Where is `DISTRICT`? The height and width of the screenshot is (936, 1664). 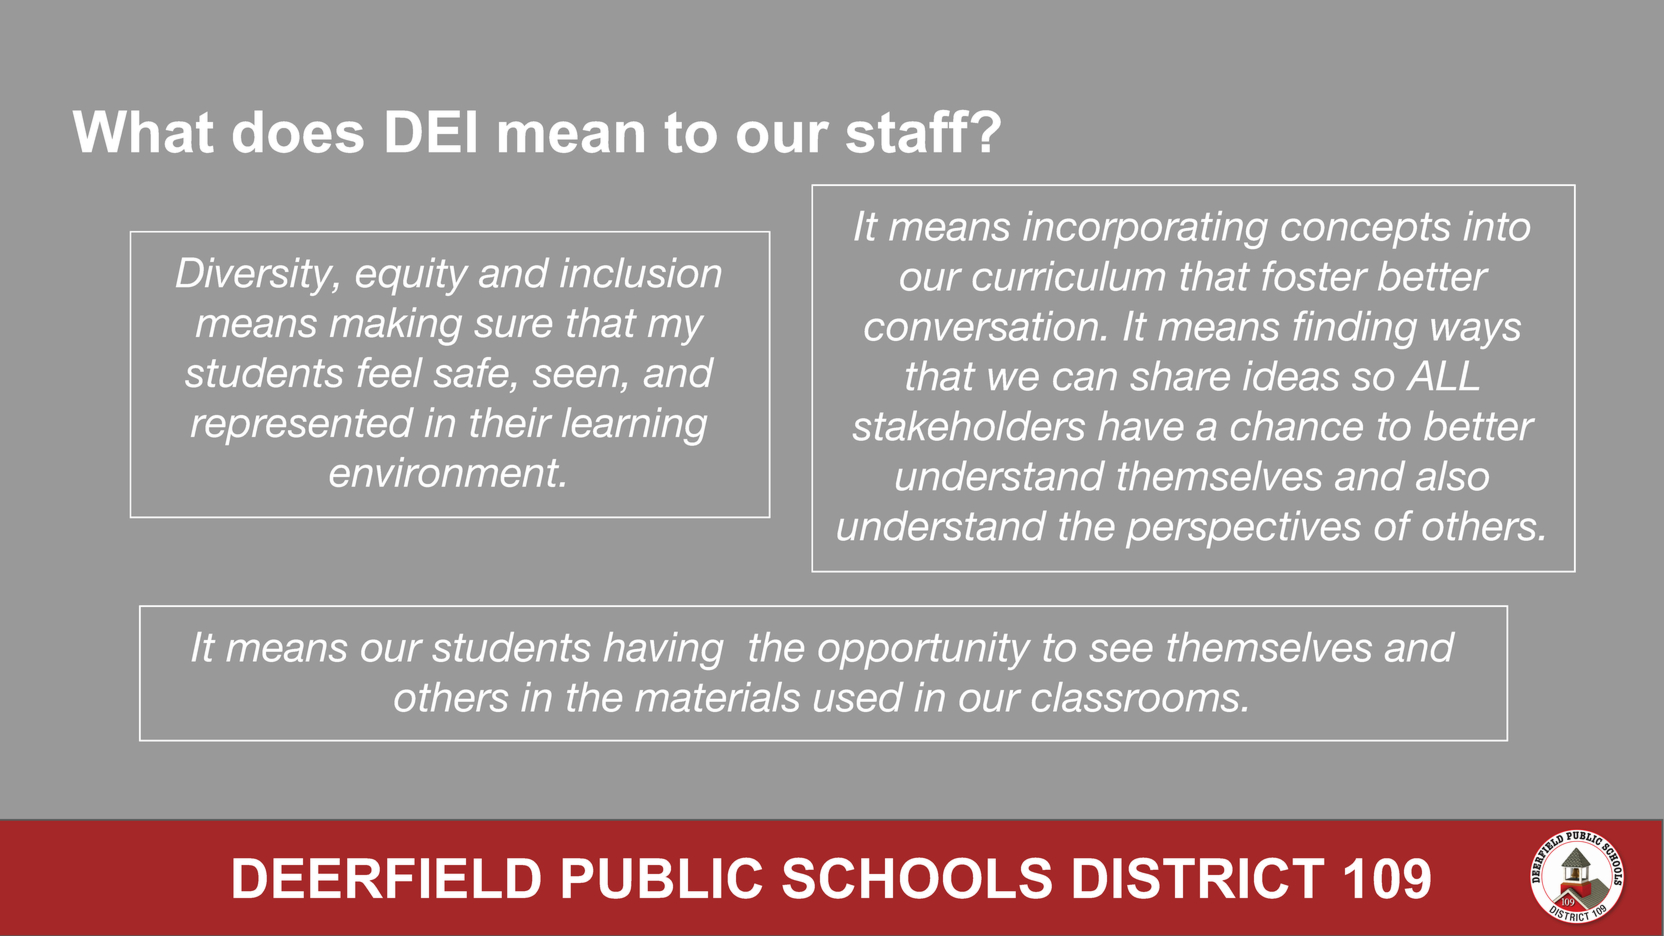
DISTRICT is located at coordinates (1199, 878).
